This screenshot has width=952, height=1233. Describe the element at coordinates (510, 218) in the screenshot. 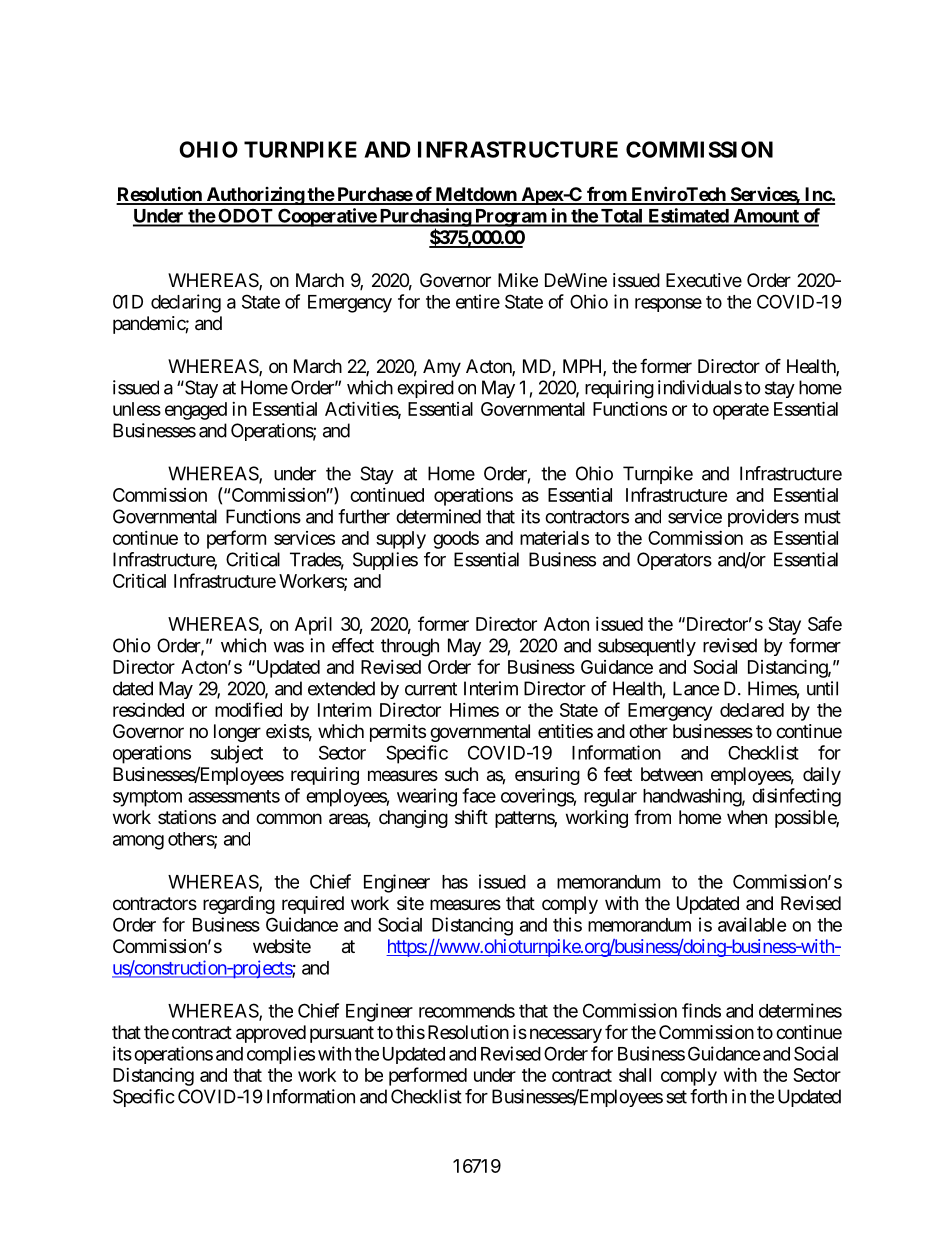

I see `Program` at that location.
